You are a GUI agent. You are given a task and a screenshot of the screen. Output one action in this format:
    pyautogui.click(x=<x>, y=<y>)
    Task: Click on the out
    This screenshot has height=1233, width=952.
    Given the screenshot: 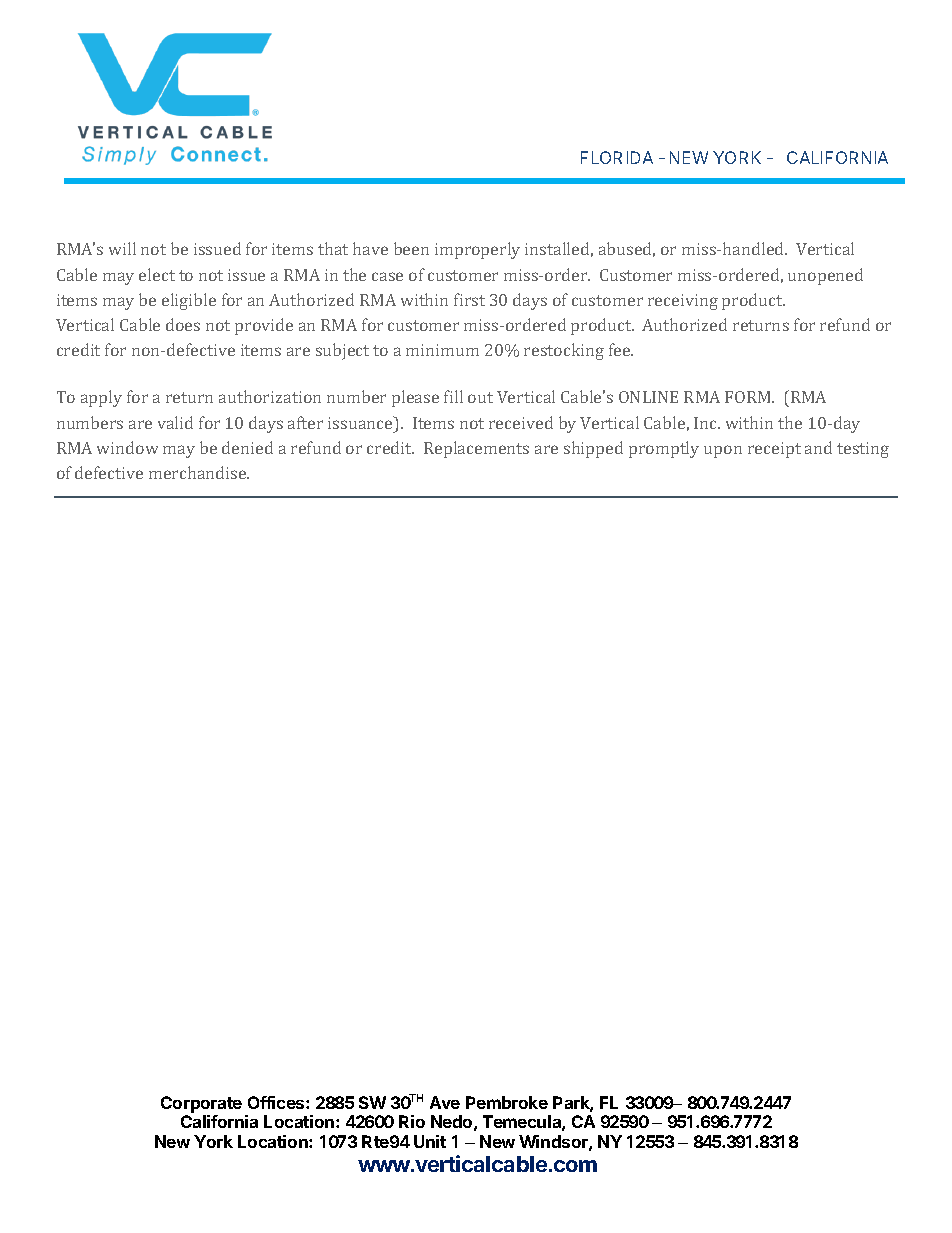 What is the action you would take?
    pyautogui.click(x=480, y=397)
